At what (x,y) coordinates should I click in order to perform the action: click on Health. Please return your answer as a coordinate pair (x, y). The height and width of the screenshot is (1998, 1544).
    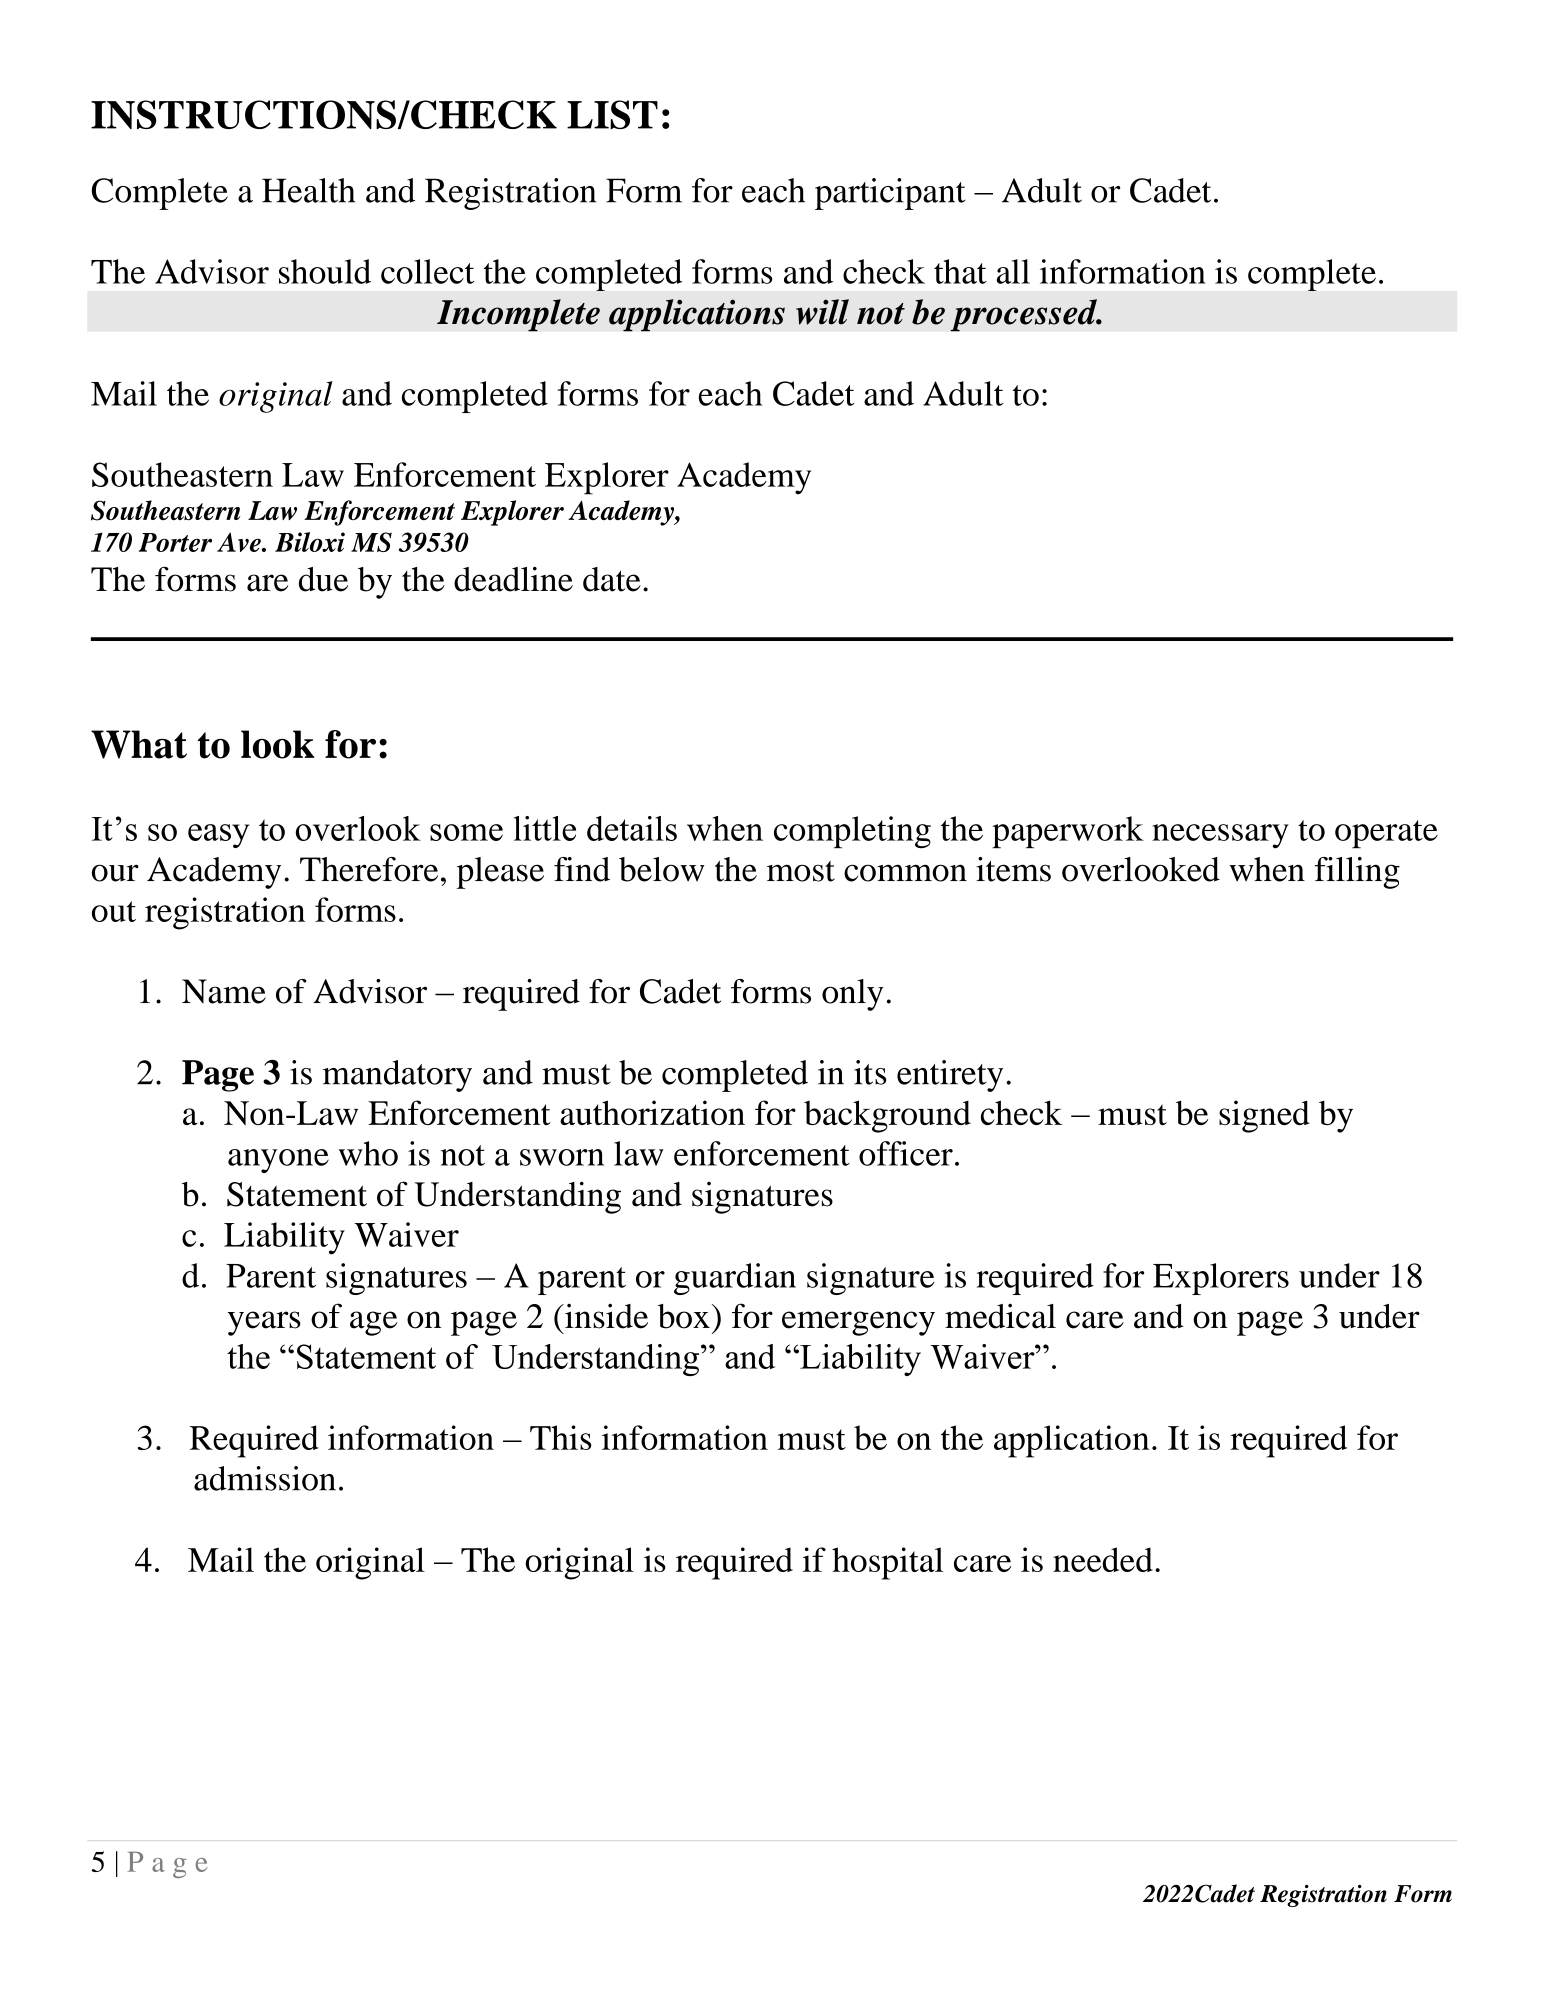
    Looking at the image, I should click on (308, 190).
